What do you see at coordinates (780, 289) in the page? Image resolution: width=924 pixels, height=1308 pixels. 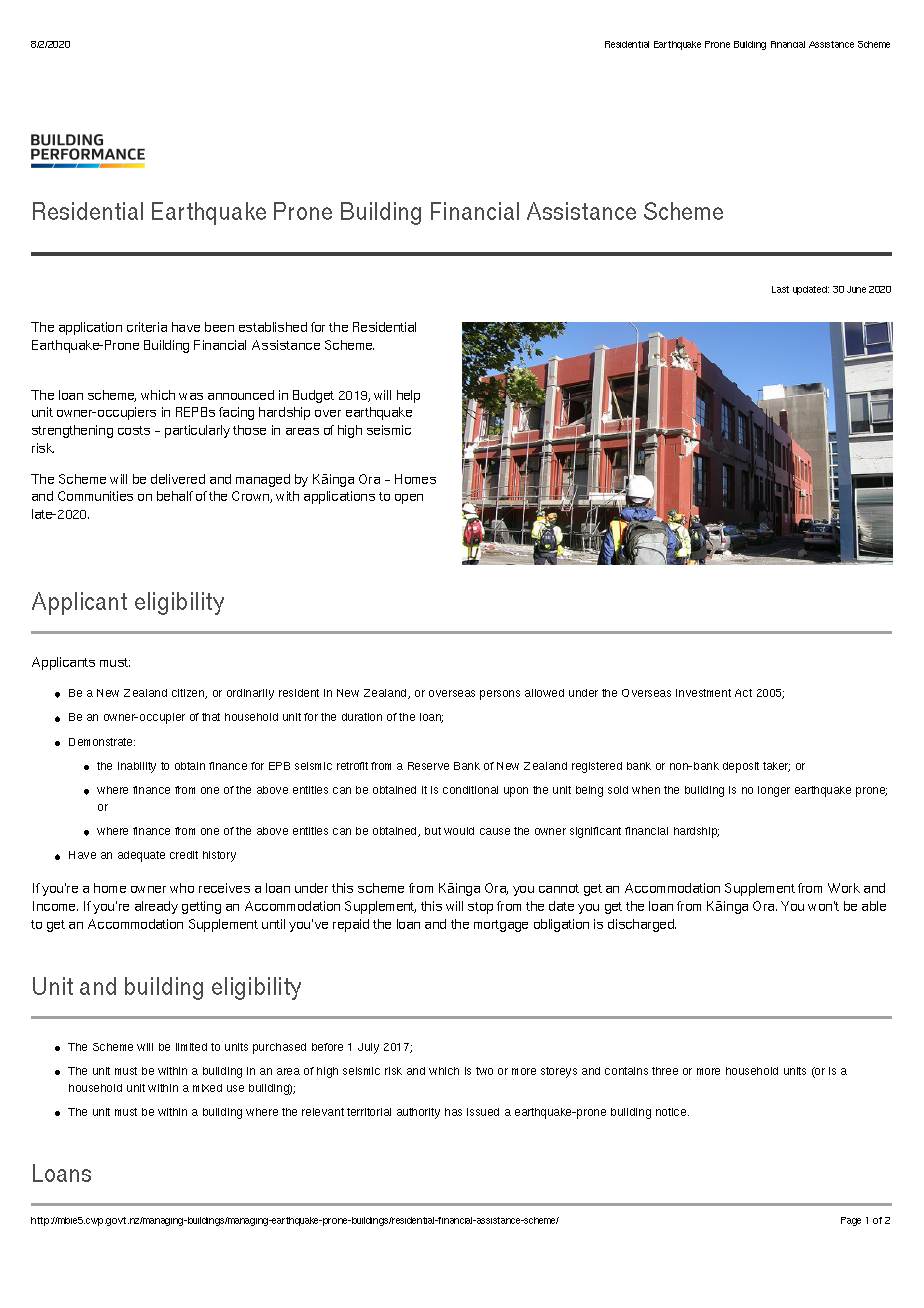 I see `Last` at bounding box center [780, 289].
